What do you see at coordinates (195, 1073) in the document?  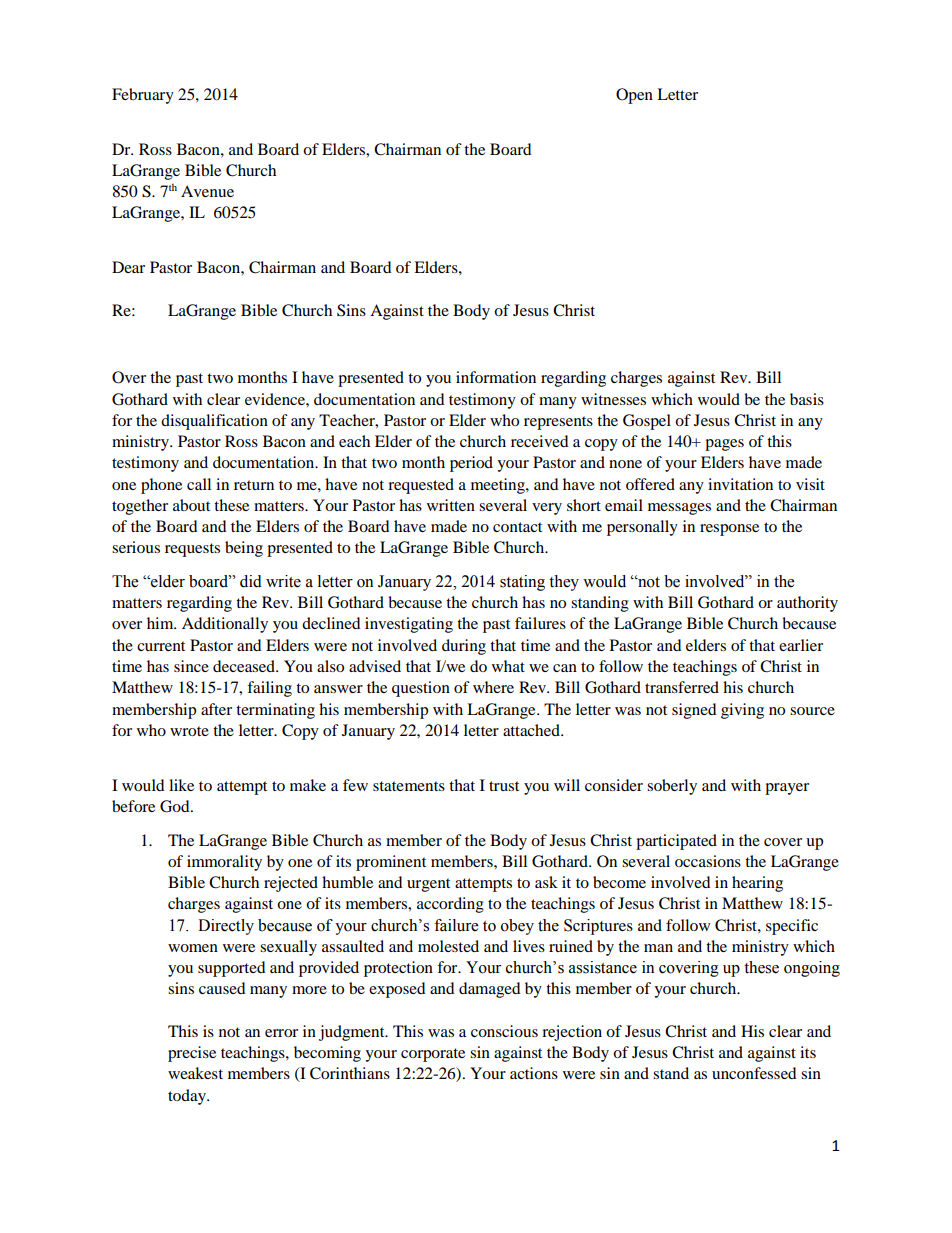 I see `weakest` at bounding box center [195, 1073].
